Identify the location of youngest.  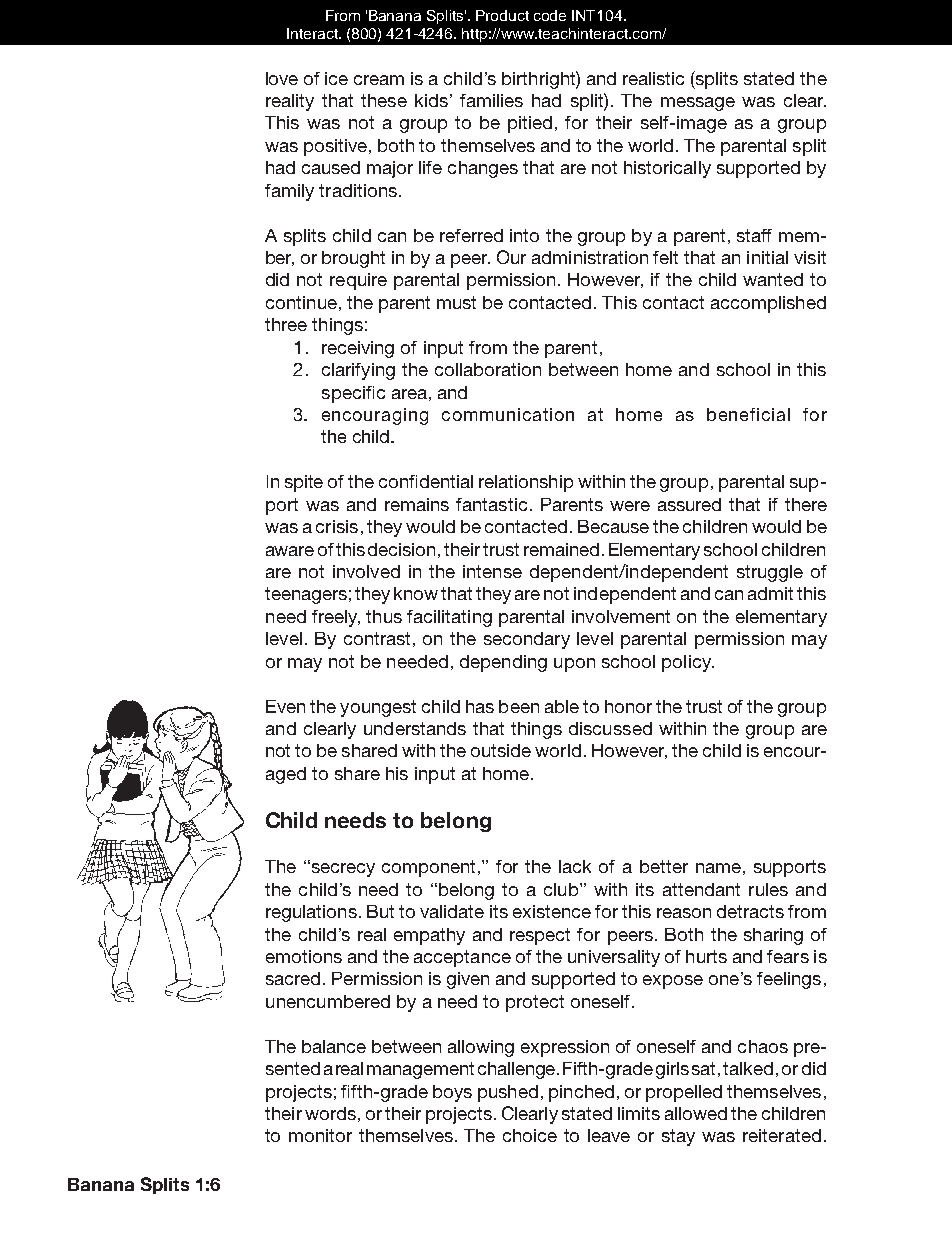
(378, 708).
